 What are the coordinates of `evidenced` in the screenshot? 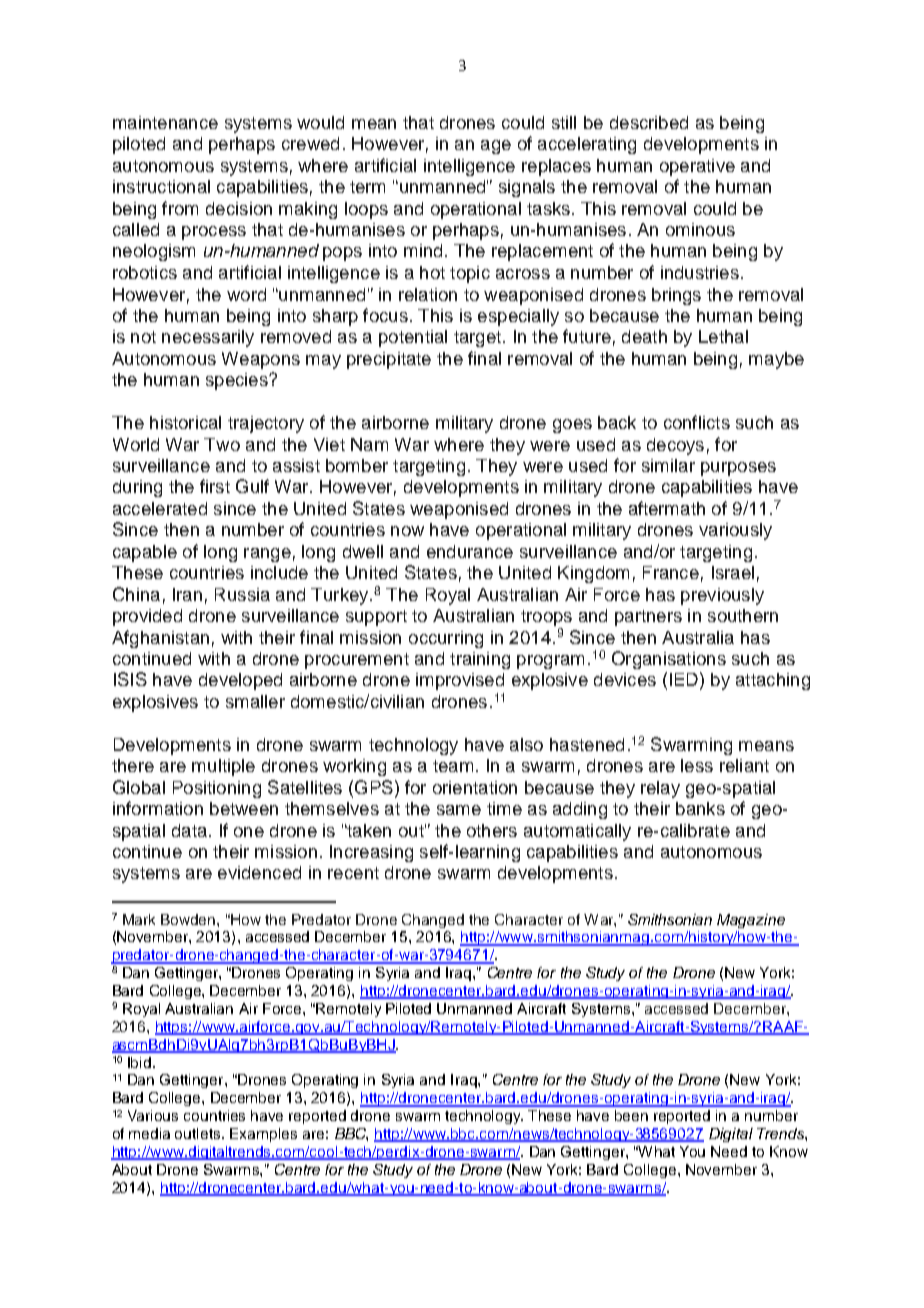 It's located at (259, 872).
